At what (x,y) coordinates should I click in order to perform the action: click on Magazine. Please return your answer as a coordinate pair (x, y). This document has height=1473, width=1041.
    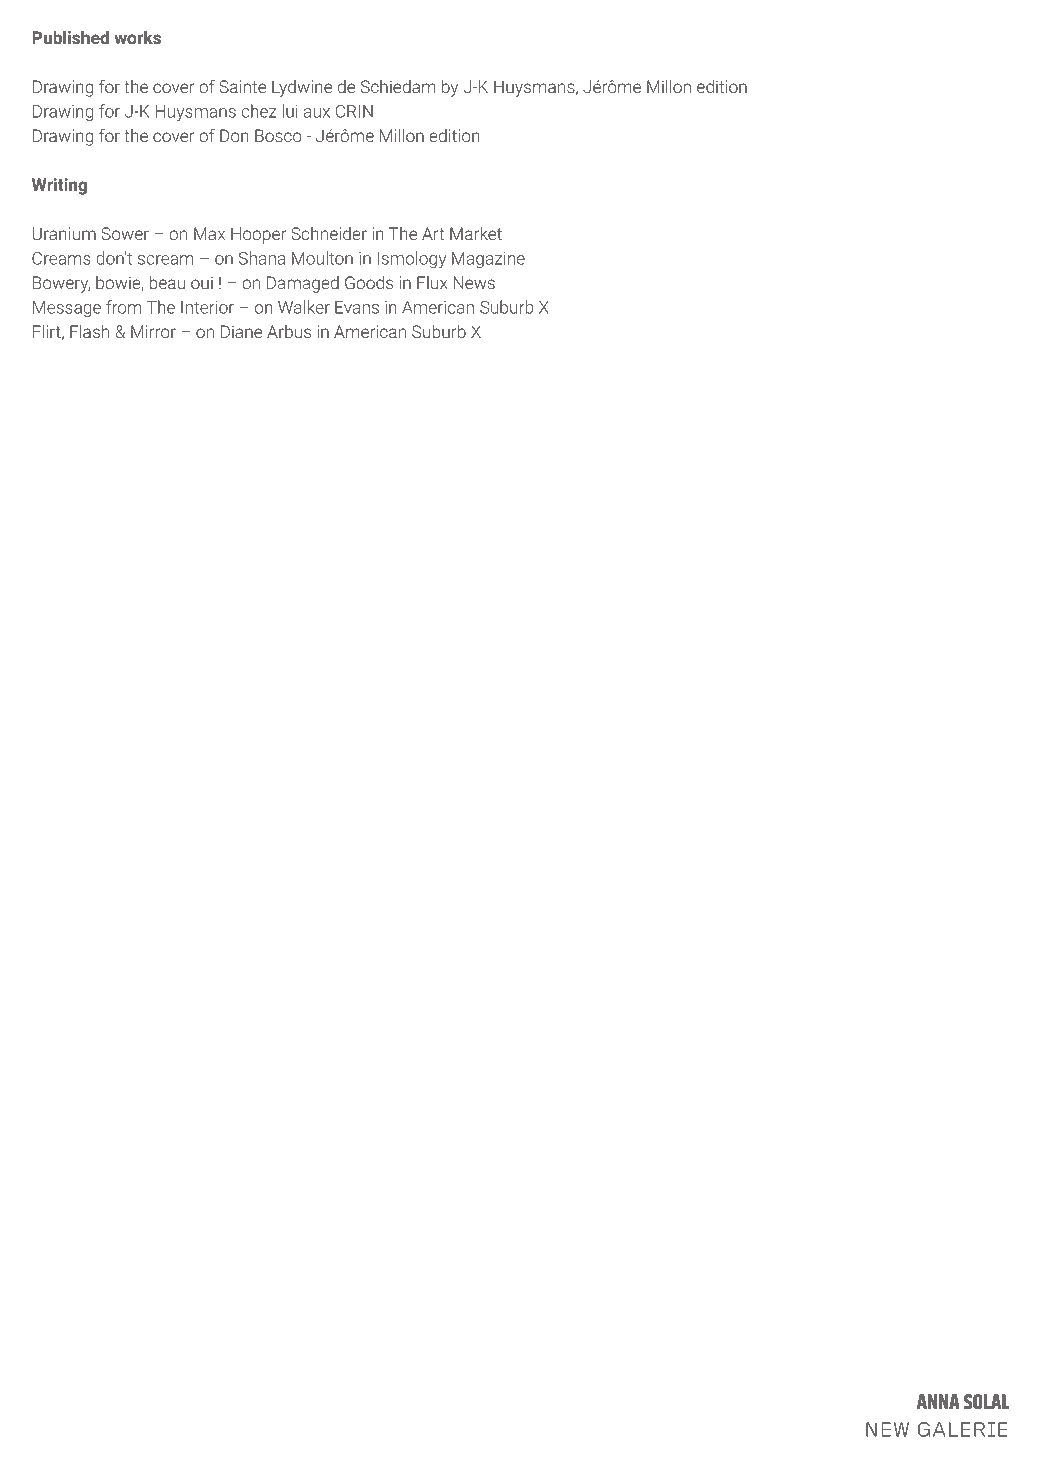
    Looking at the image, I should click on (488, 260).
